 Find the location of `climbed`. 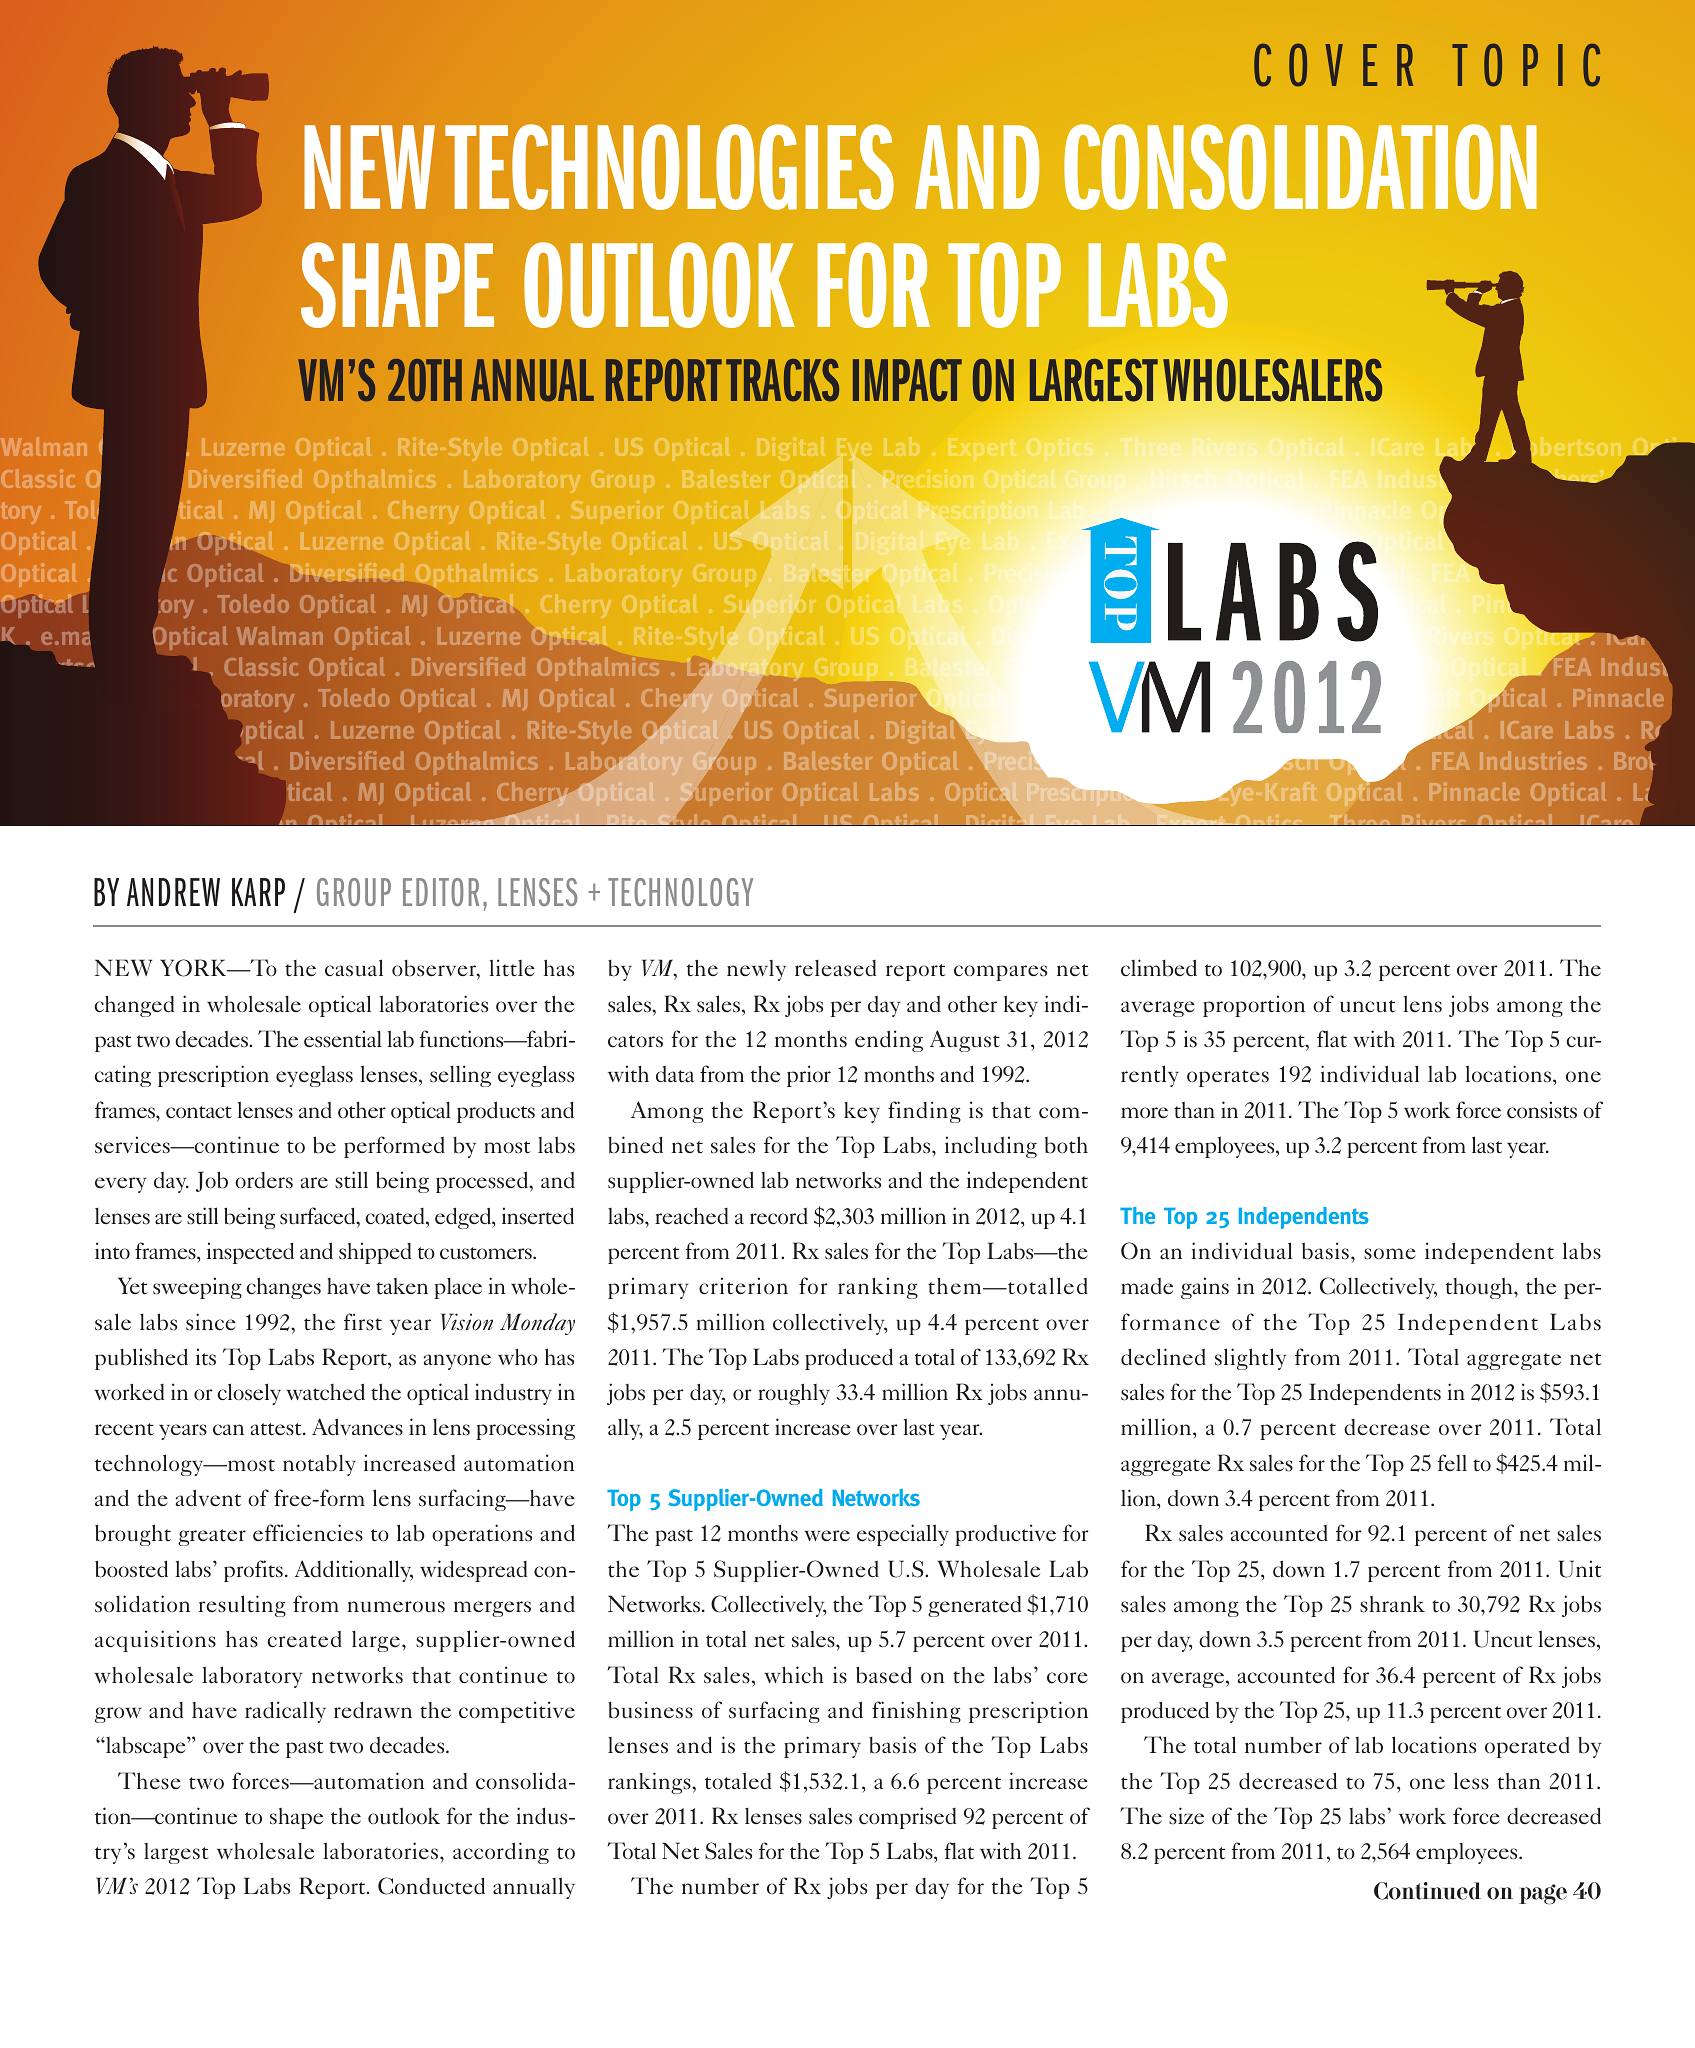

climbed is located at coordinates (1159, 968).
